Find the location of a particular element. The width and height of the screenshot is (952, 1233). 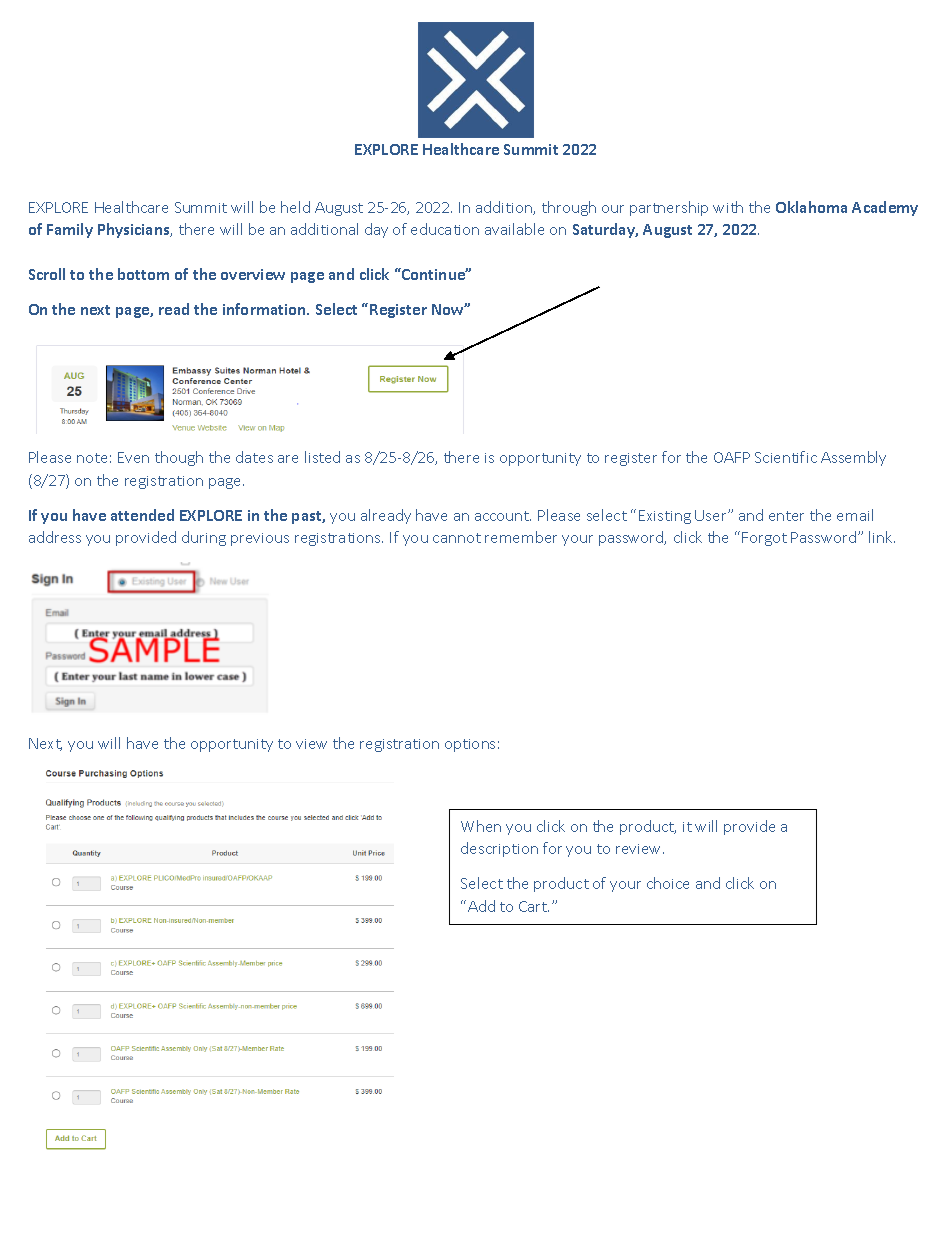

listed is located at coordinates (322, 457).
